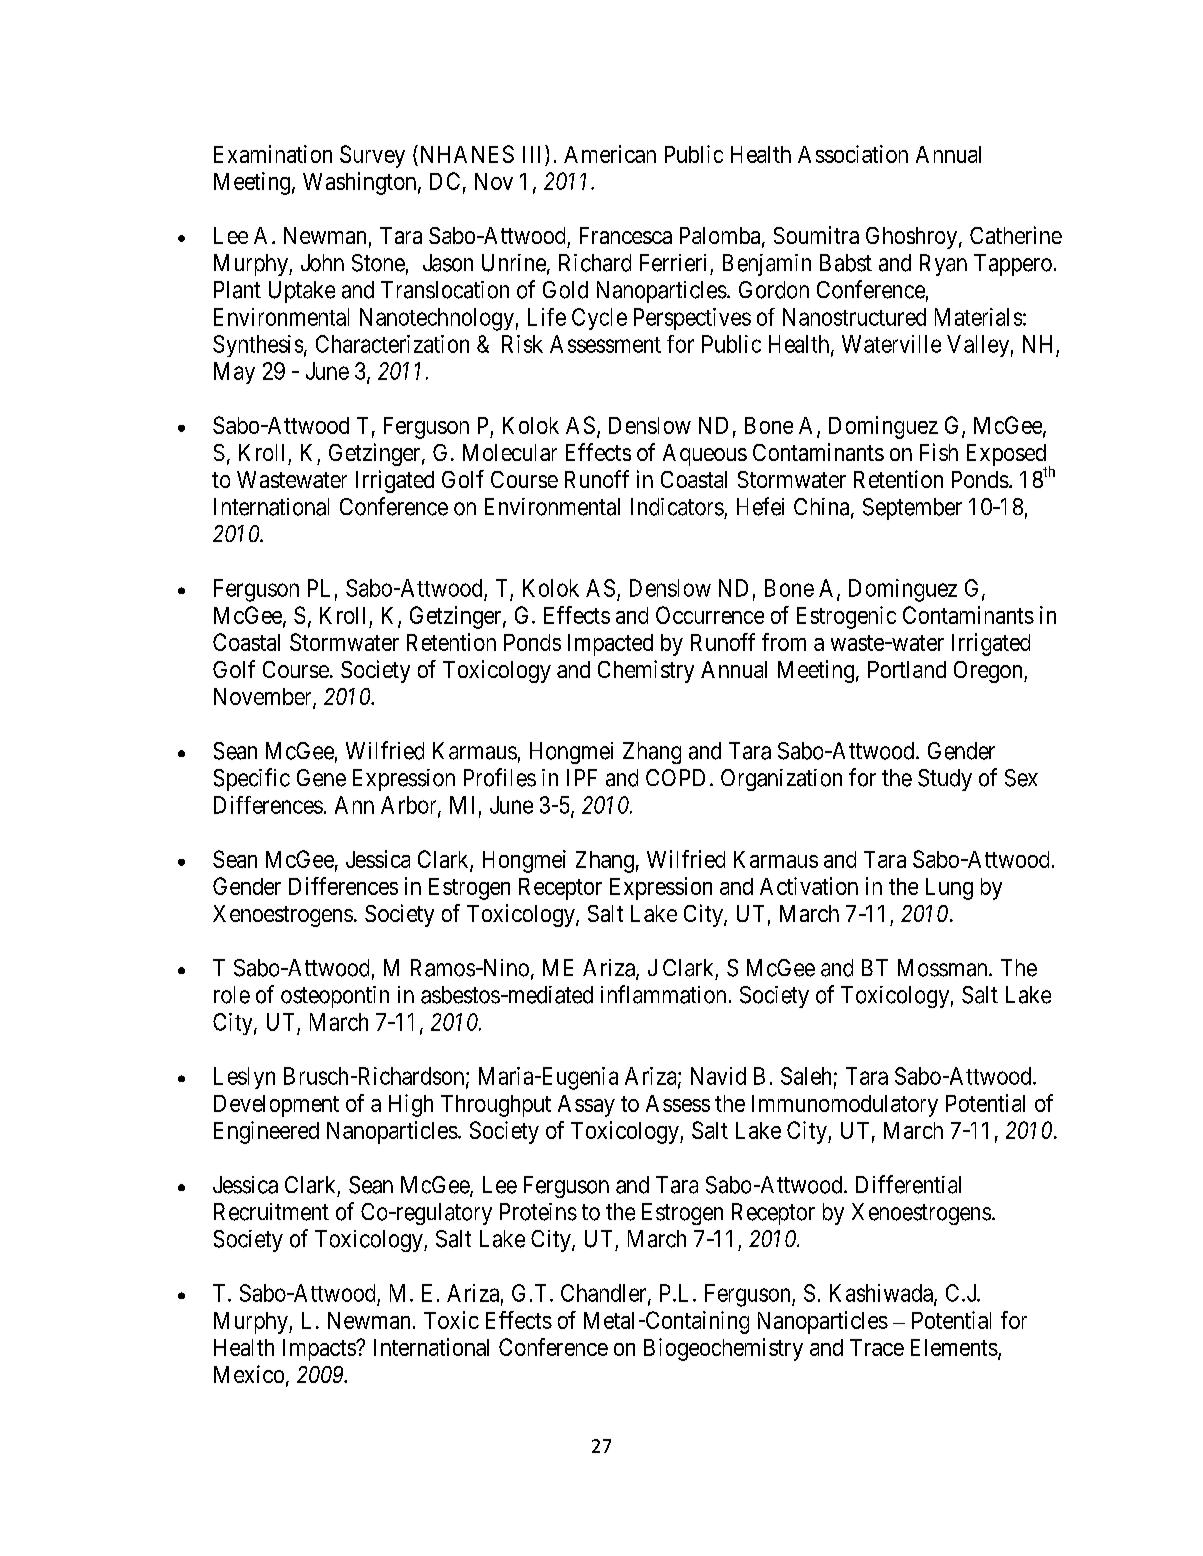 The width and height of the screenshot is (1203, 1556). I want to click on Impacts, so click(320, 1350).
